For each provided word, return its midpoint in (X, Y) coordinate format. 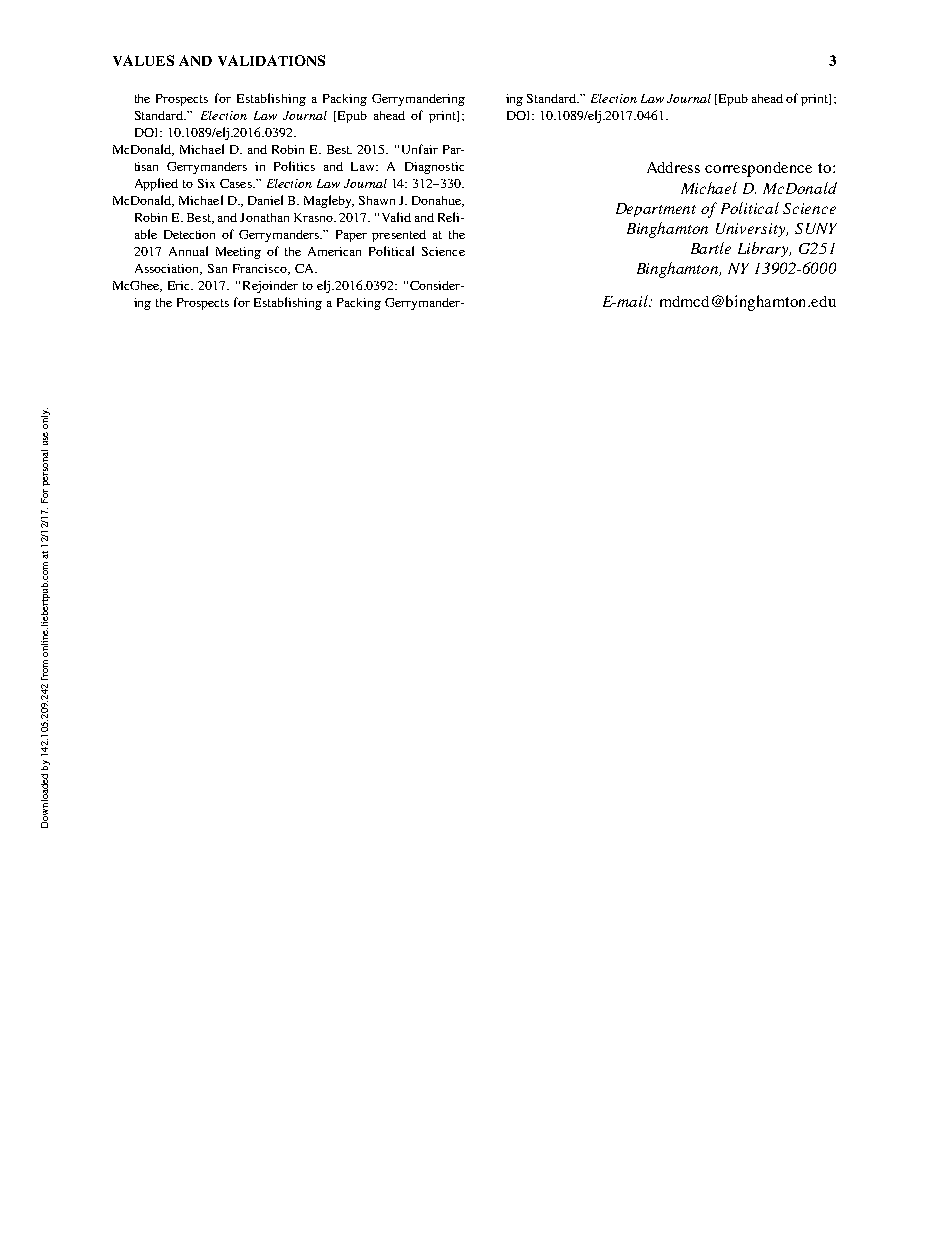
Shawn (377, 200)
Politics (294, 166)
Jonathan (264, 217)
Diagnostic (434, 168)
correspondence (758, 169)
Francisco (261, 269)
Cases (237, 183)
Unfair (420, 149)
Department (656, 210)
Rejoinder (270, 287)
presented (399, 236)
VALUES (143, 60)
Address (673, 167)
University (752, 230)
